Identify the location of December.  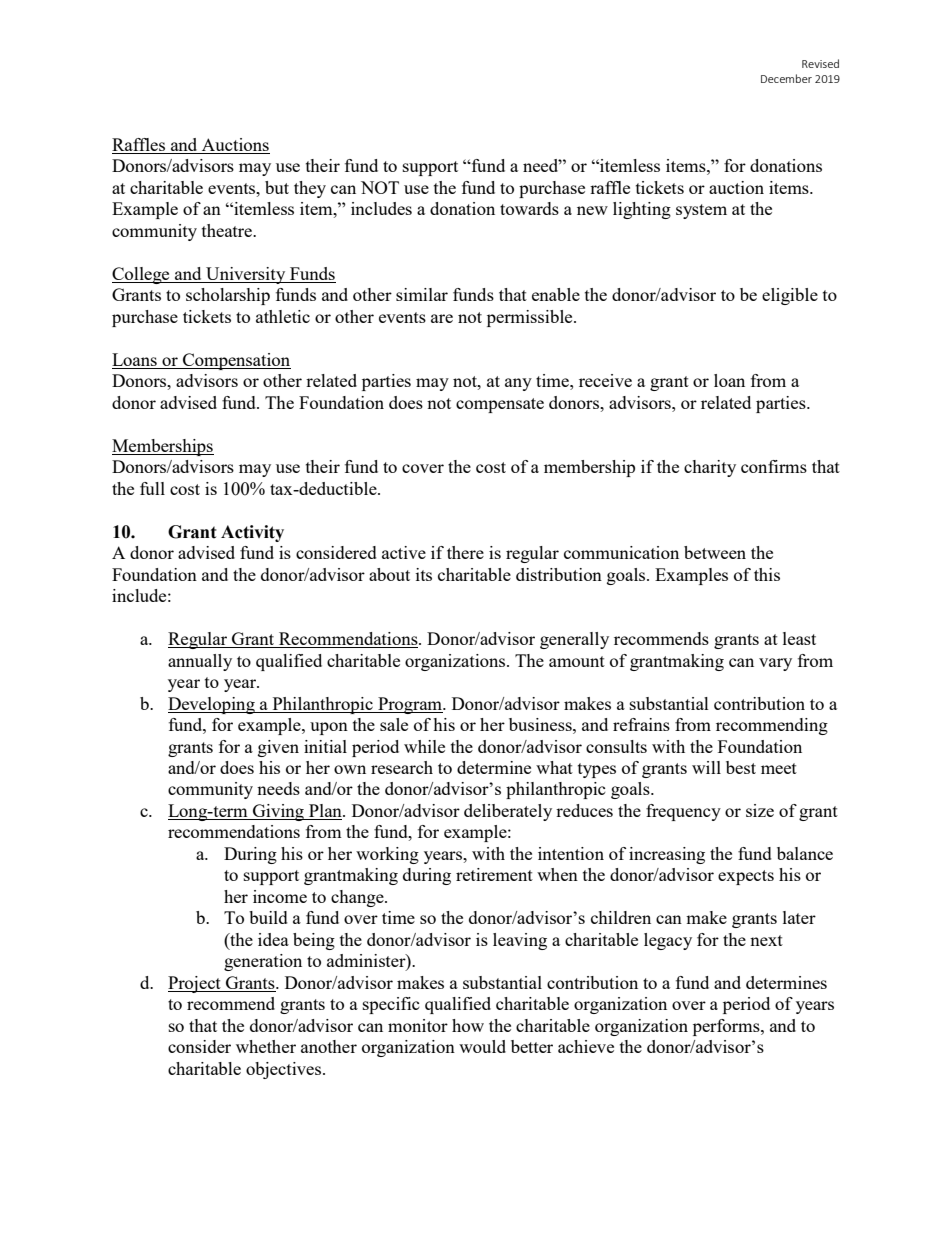
(786, 78).
